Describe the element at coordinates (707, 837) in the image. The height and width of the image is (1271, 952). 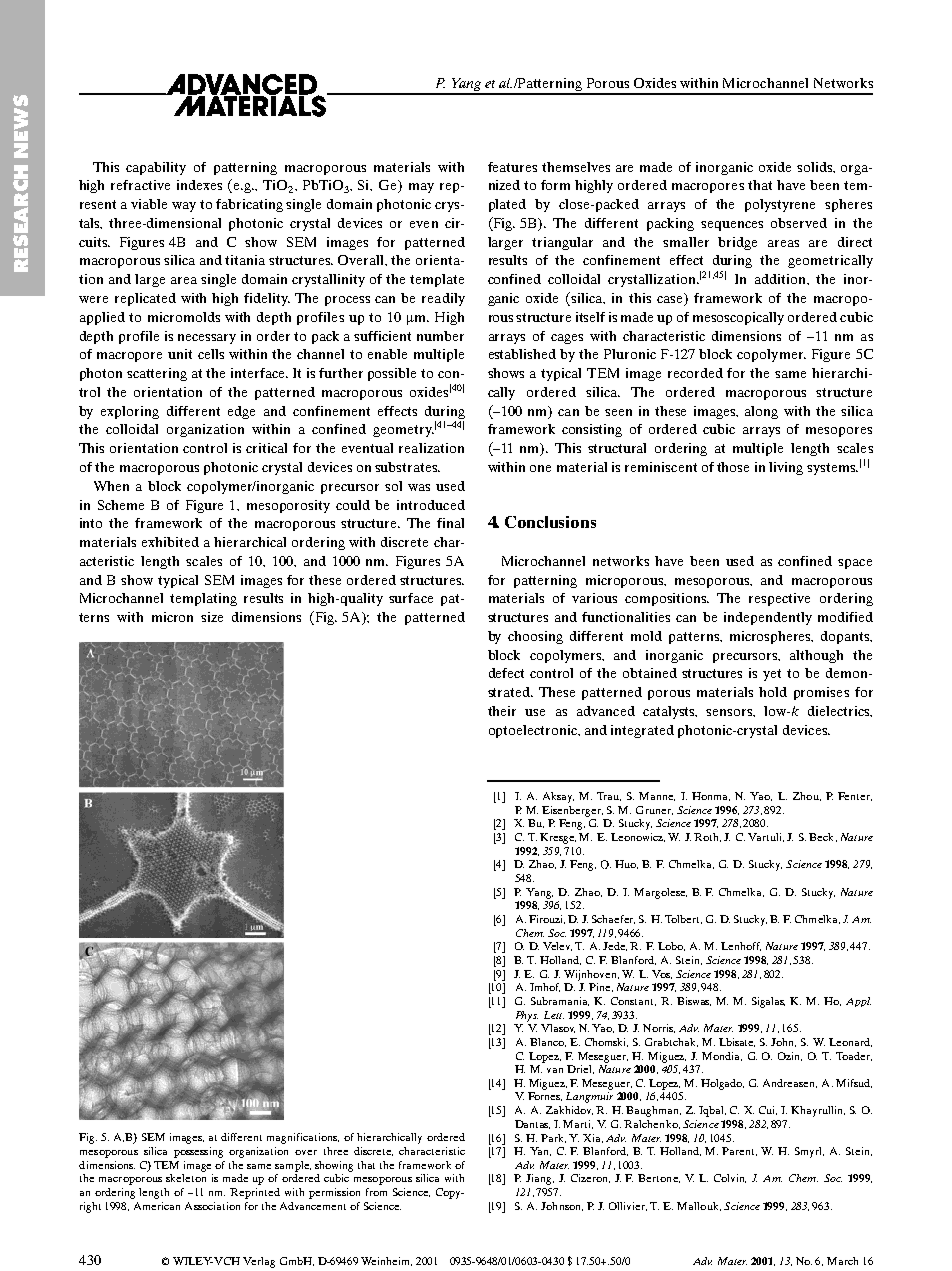
I see `Roth` at that location.
